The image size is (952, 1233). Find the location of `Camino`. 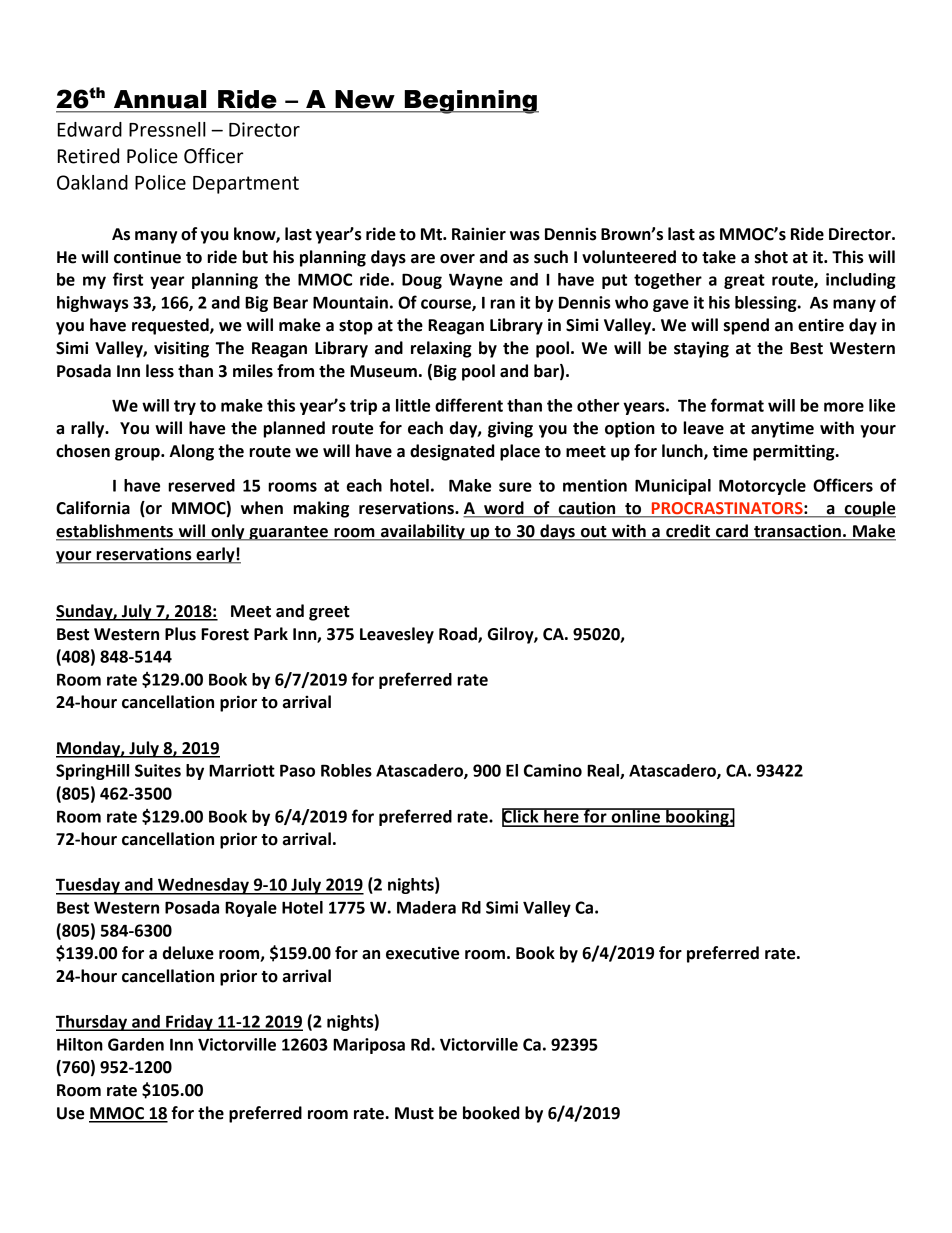

Camino is located at coordinates (553, 770).
